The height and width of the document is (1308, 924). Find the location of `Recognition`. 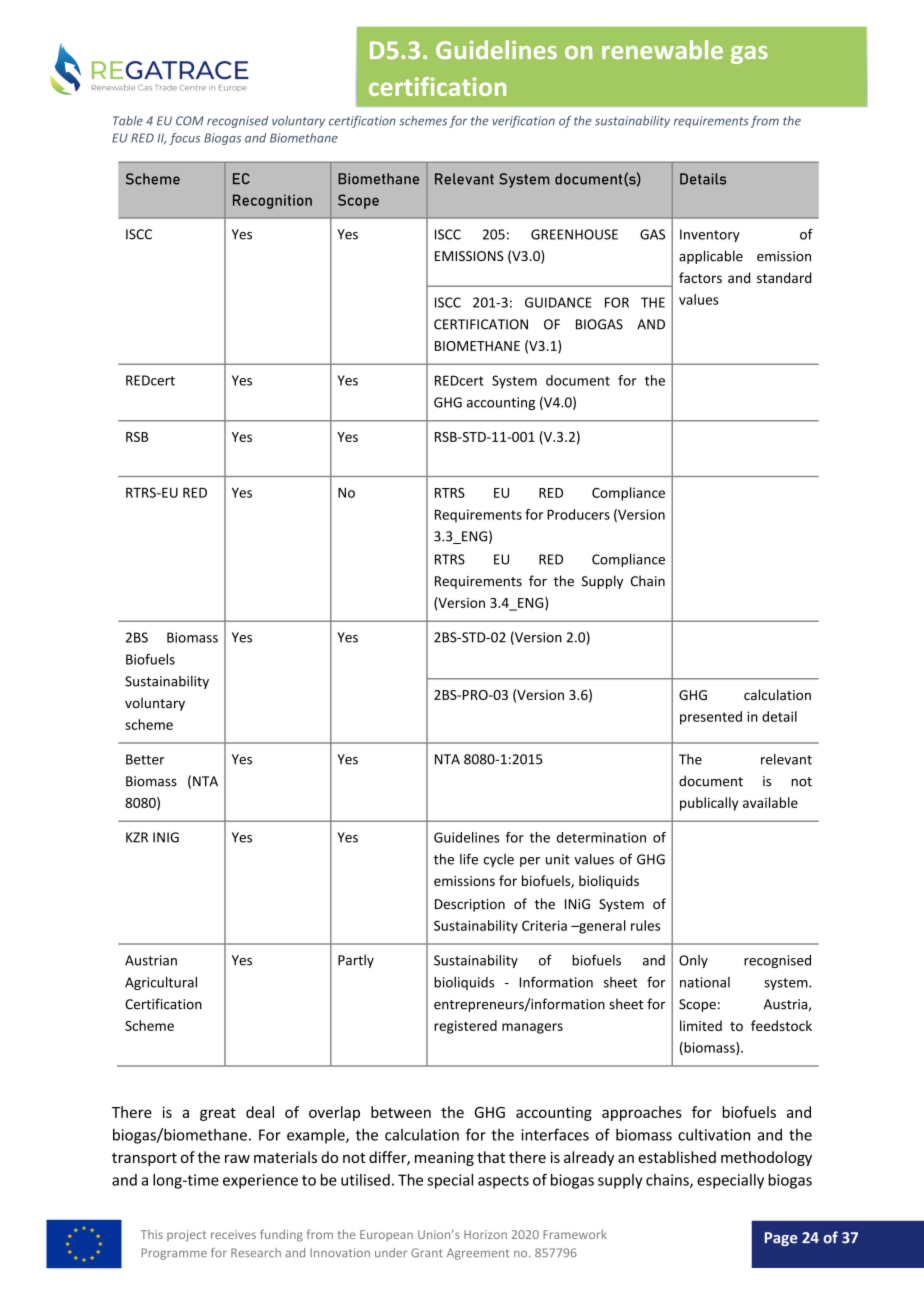

Recognition is located at coordinates (272, 201).
